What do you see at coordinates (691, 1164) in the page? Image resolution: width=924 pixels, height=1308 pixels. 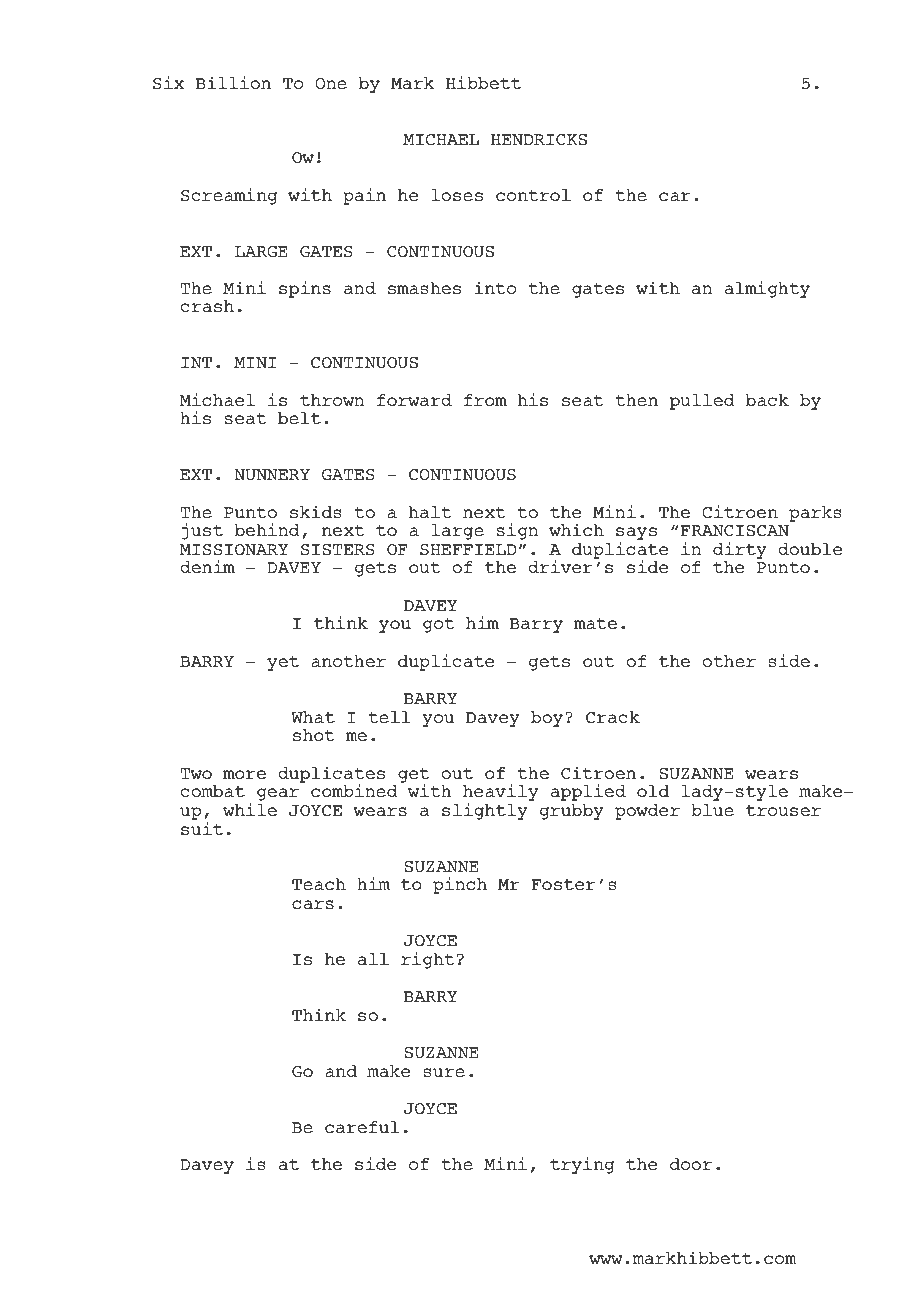 I see `door` at bounding box center [691, 1164].
